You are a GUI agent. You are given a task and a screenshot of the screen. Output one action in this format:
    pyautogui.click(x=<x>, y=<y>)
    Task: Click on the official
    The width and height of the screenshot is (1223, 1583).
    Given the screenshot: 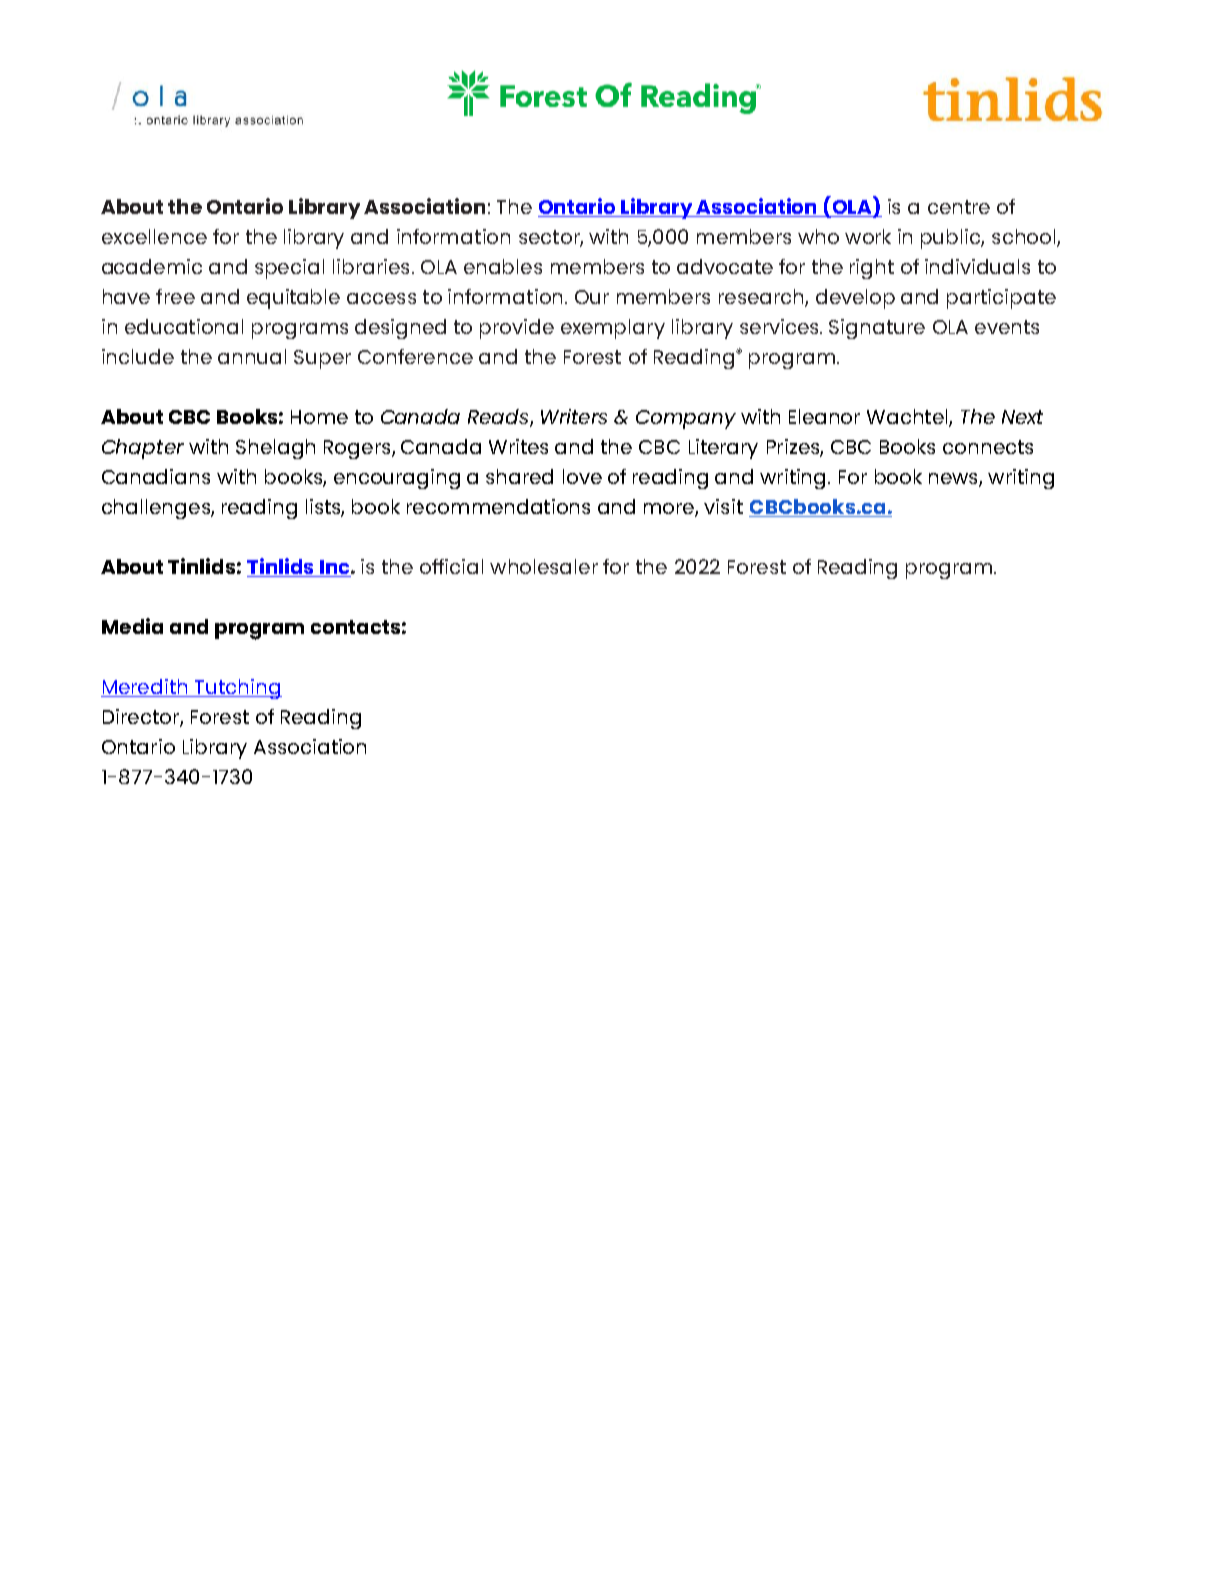 What is the action you would take?
    pyautogui.click(x=451, y=566)
